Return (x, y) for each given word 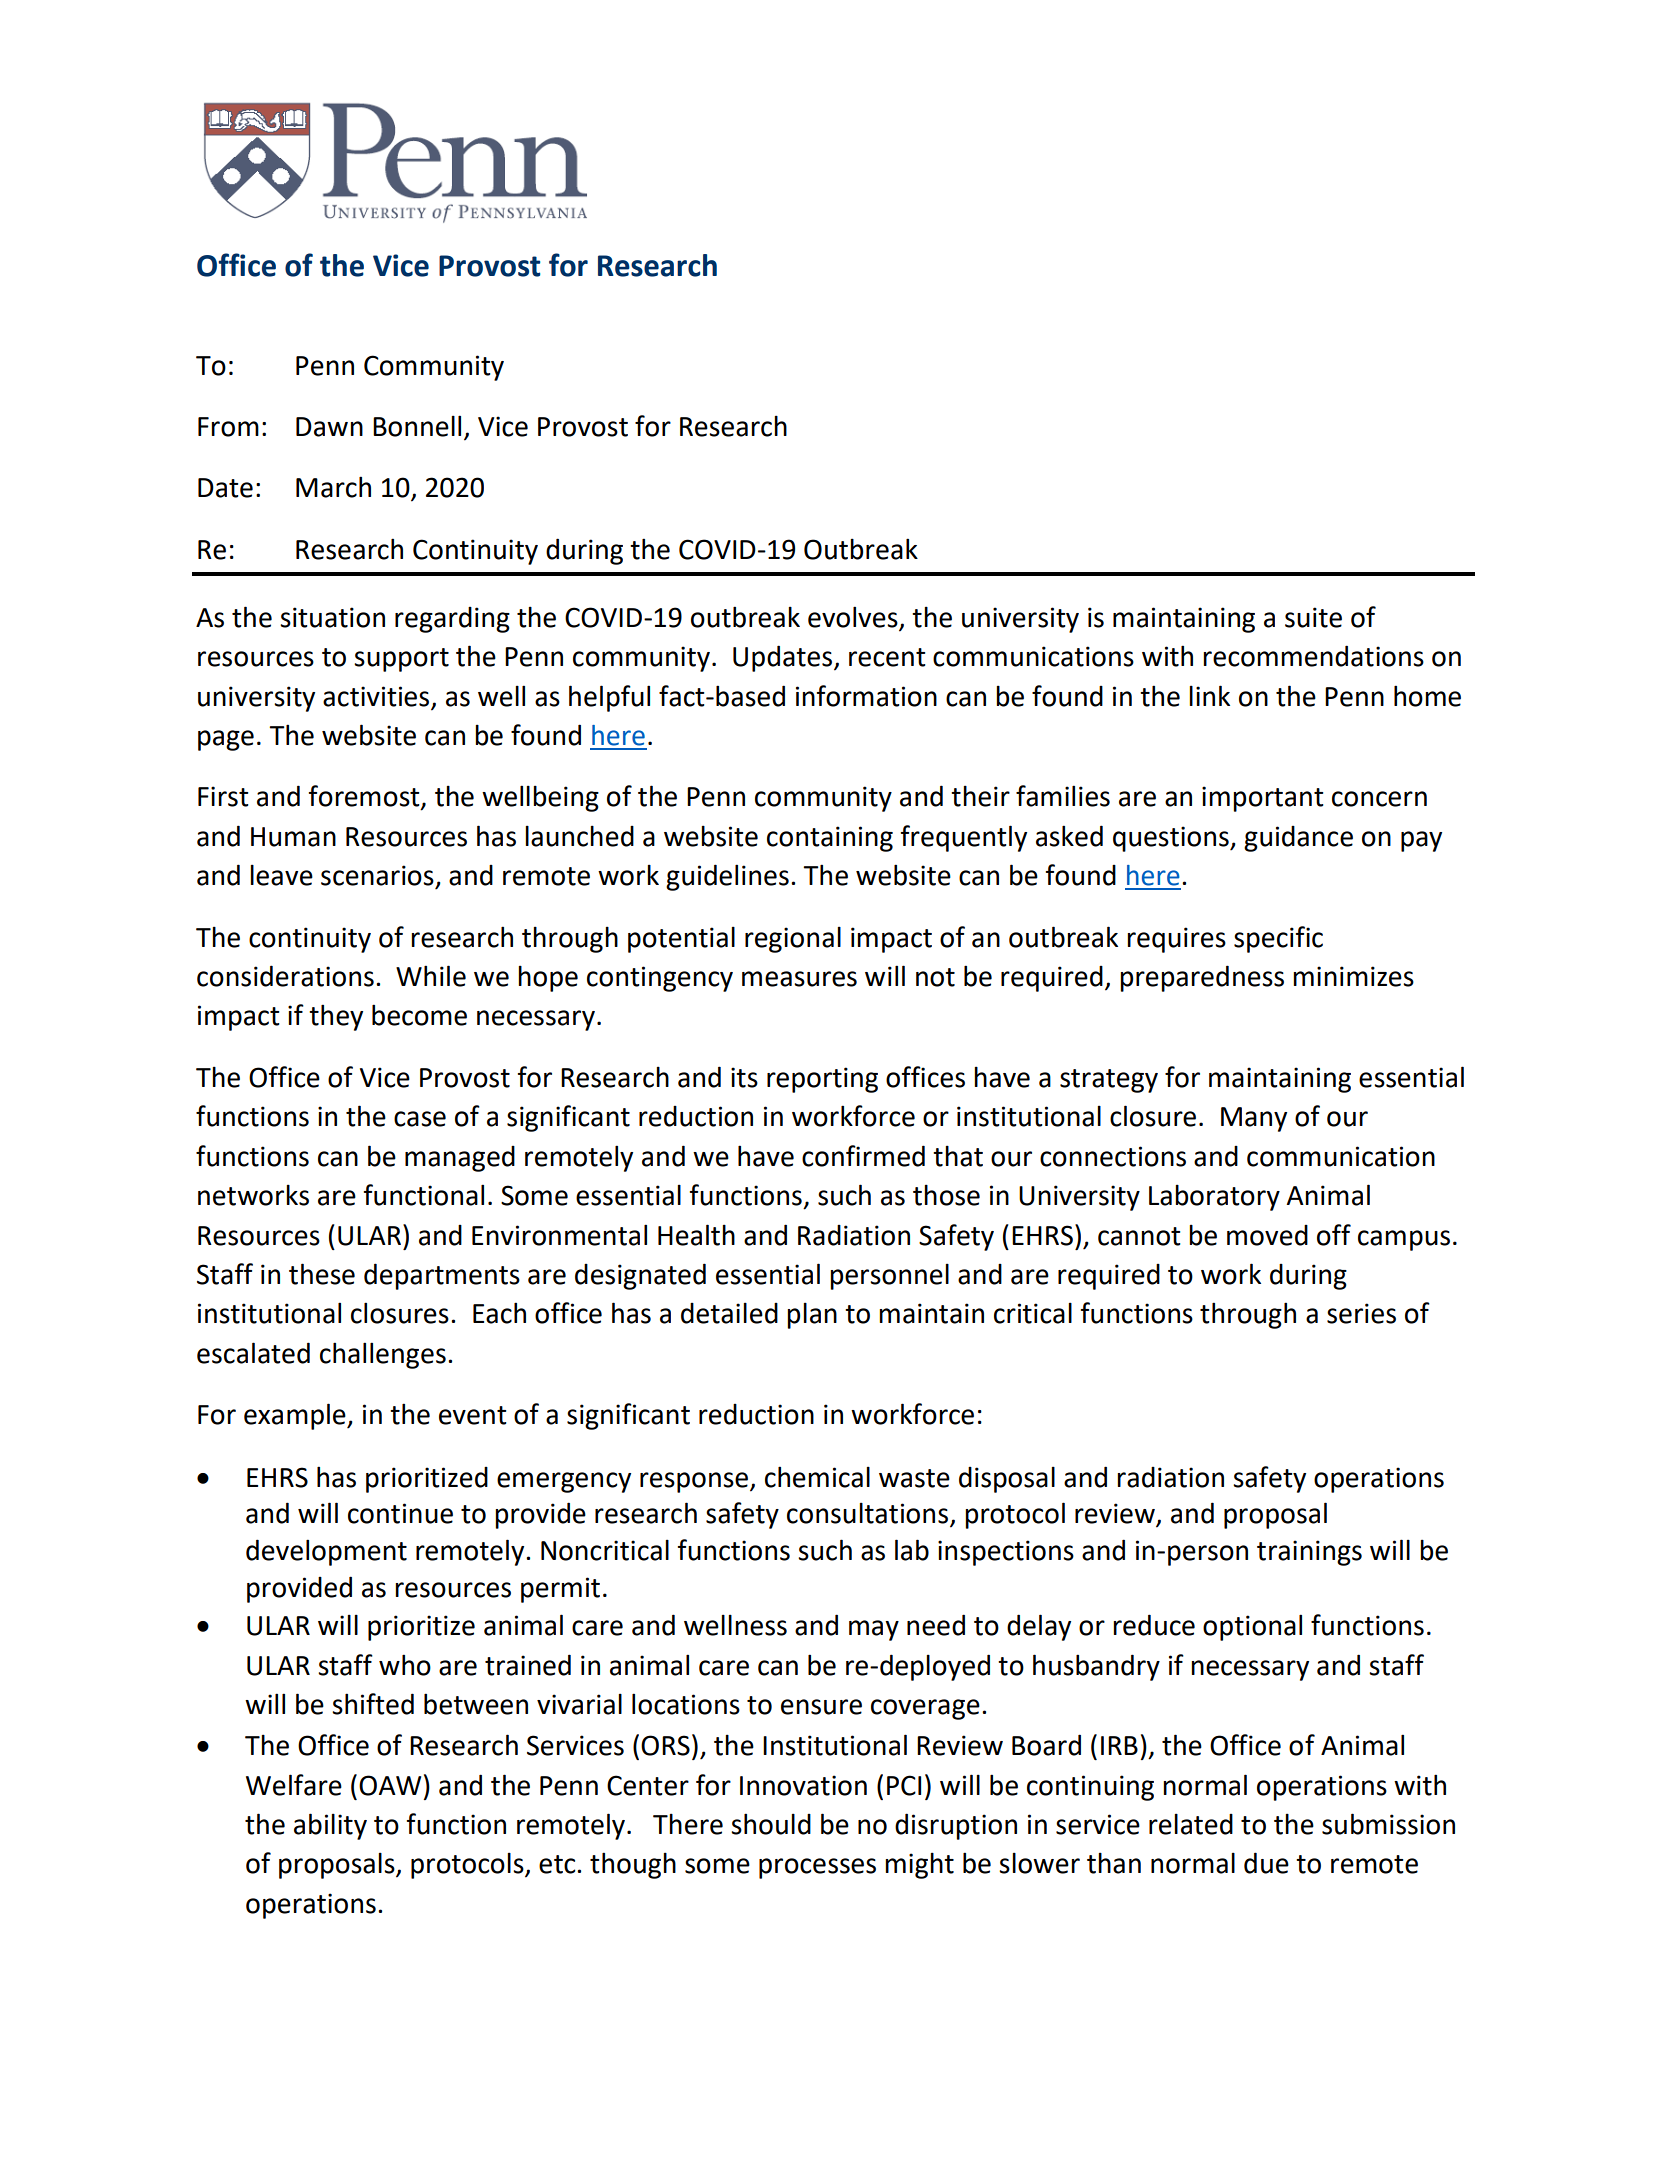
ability (330, 1826)
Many (1254, 1119)
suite (1313, 617)
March (333, 487)
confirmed (863, 1156)
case (420, 1119)
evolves (853, 617)
